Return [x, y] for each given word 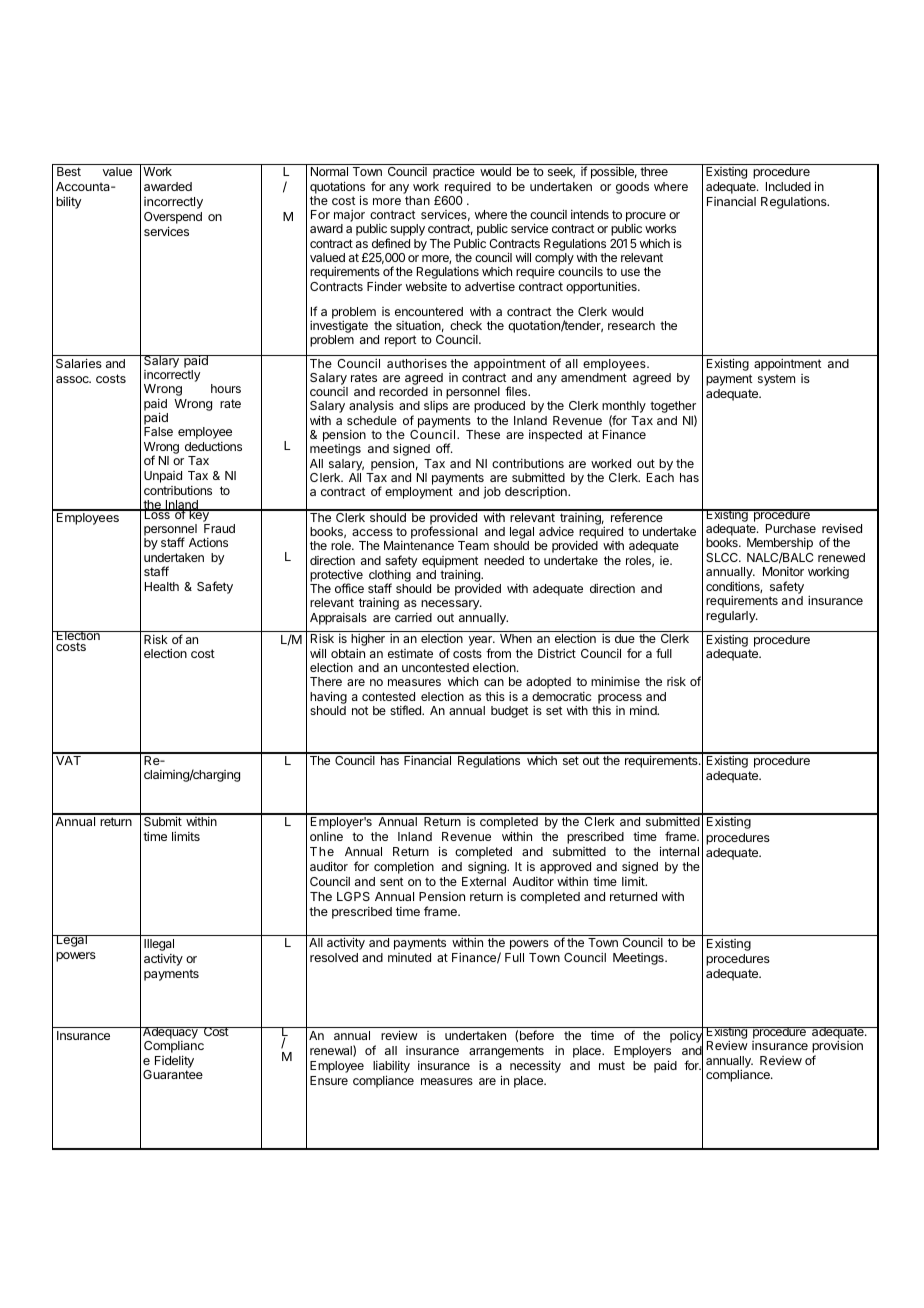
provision [837, 1048]
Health [162, 586]
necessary [451, 605]
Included [788, 186]
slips [436, 407]
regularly [732, 617]
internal [679, 851]
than [417, 200]
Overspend [173, 219]
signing [488, 868]
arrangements [506, 1052]
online [326, 836]
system [776, 380]
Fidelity [174, 1061]
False [158, 431]
